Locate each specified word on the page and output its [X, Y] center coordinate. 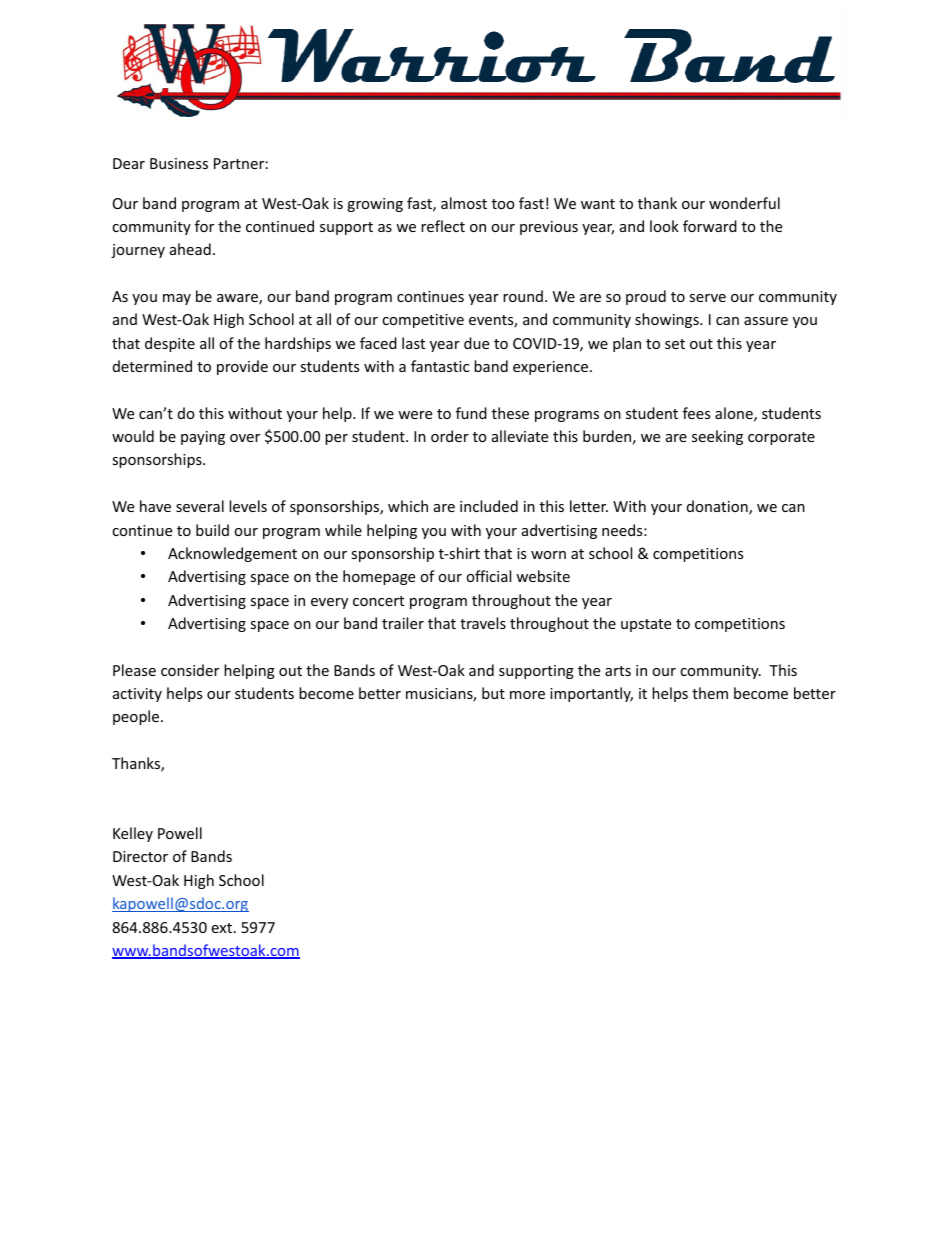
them [710, 693]
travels [483, 623]
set [675, 344]
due [476, 343]
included [489, 506]
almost [464, 203]
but [493, 693]
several [200, 506]
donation [718, 507]
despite [170, 344]
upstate [646, 625]
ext [223, 928]
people [137, 717]
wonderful [744, 203]
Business [179, 163]
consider [190, 670]
